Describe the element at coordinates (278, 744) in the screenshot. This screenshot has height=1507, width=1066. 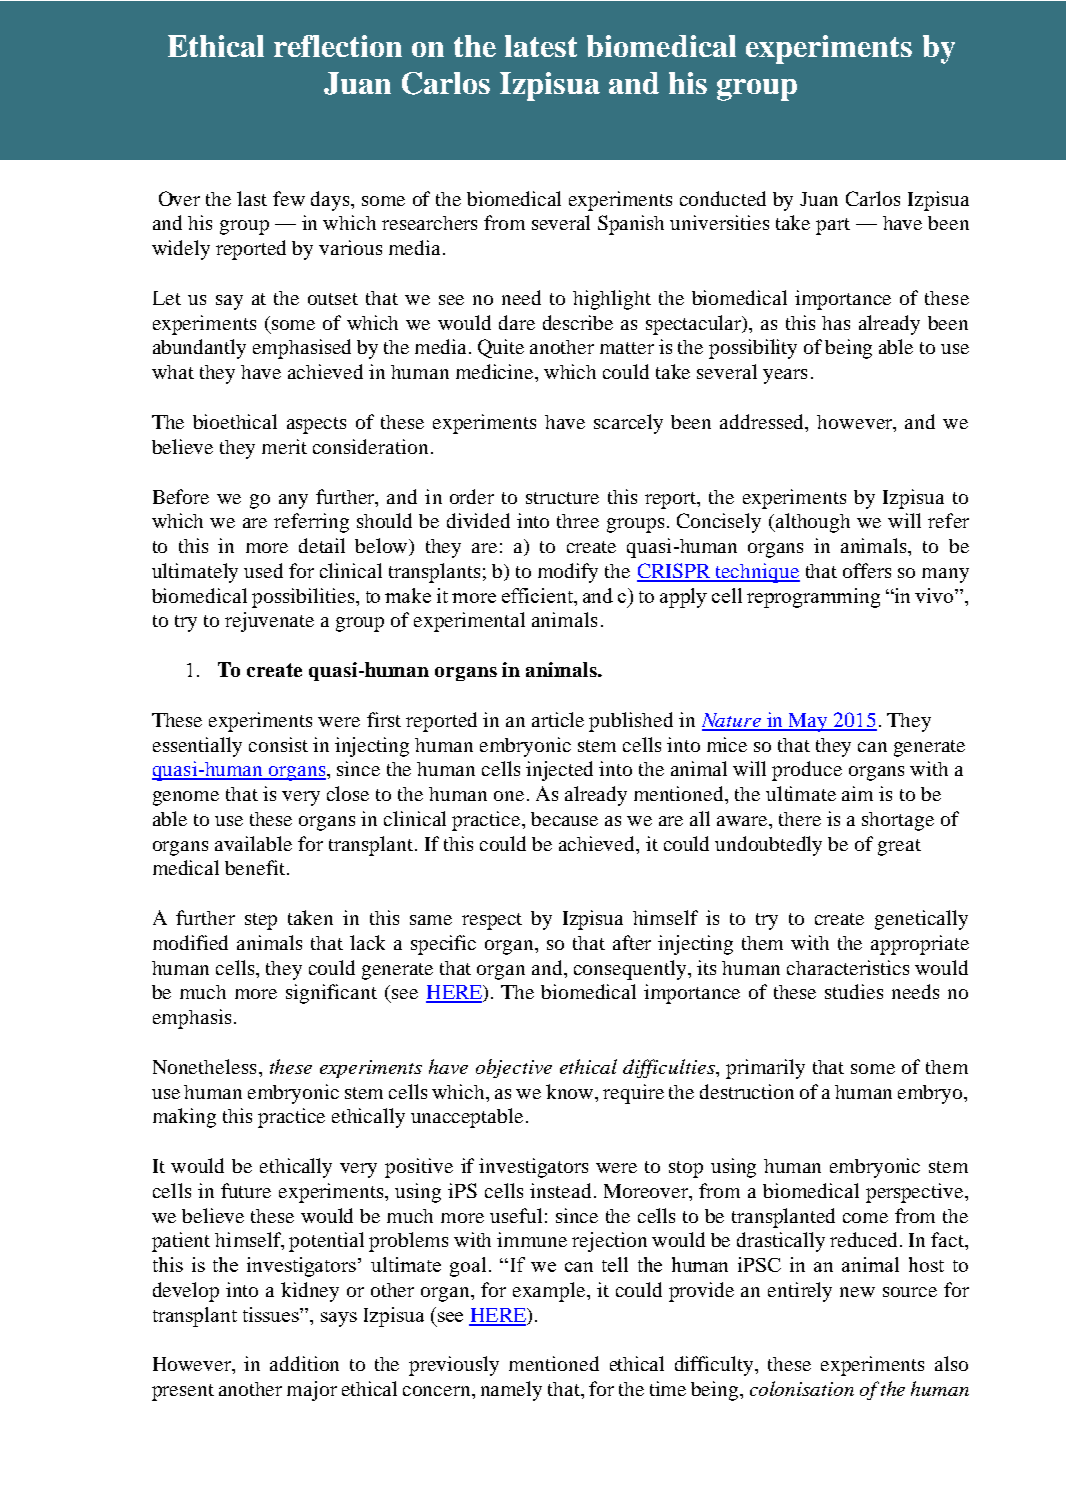
I see `consist` at that location.
